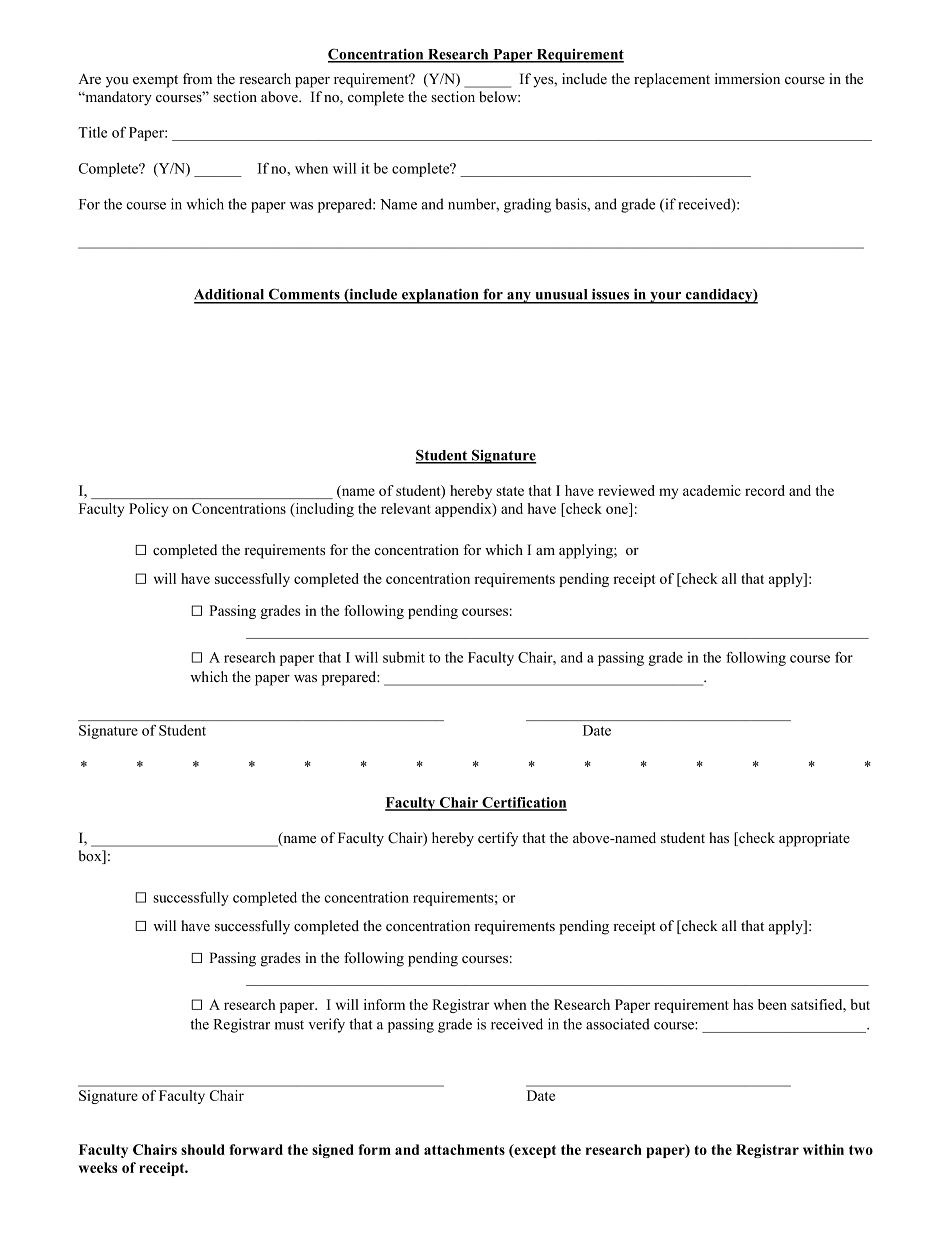  I want to click on attachments, so click(464, 1149).
